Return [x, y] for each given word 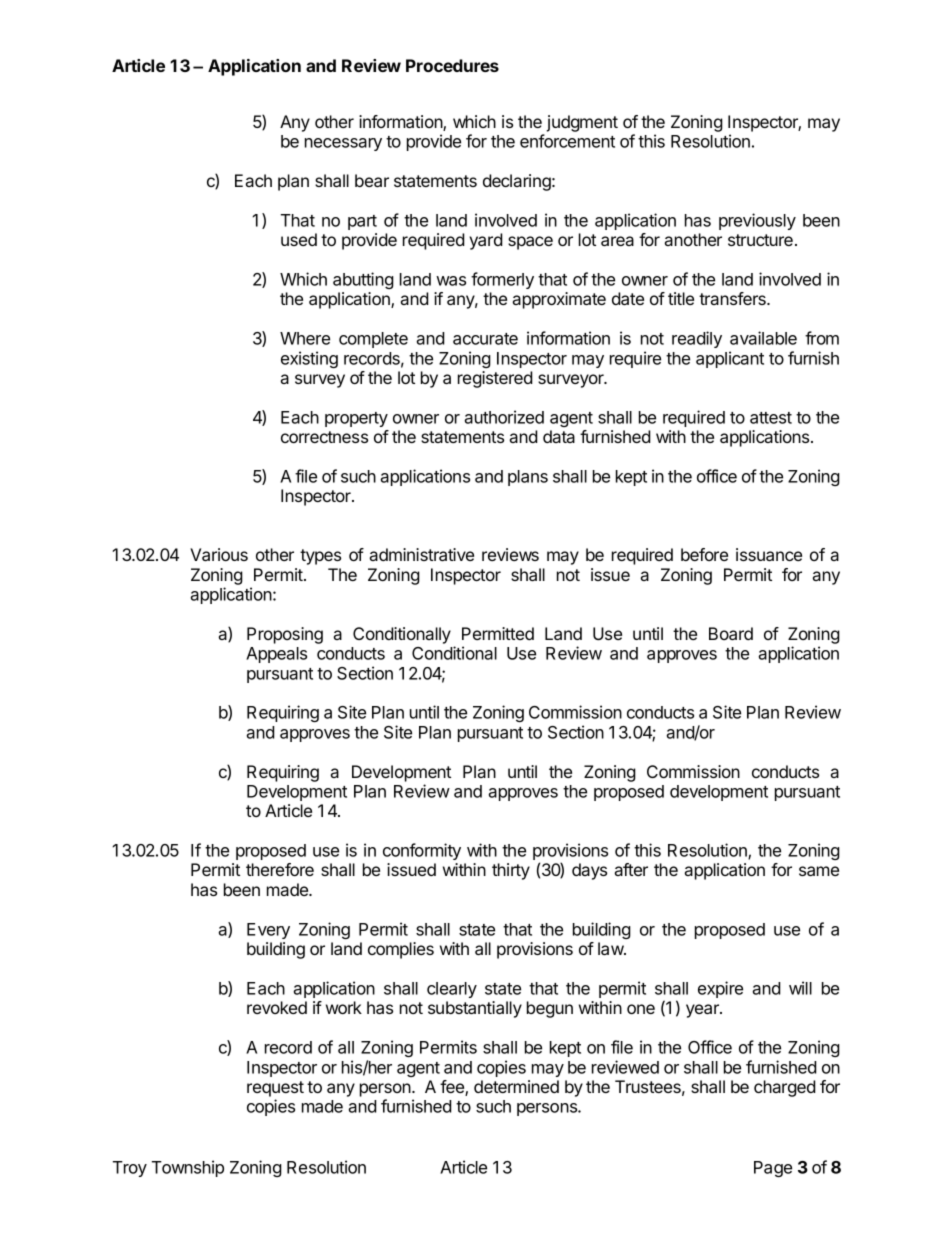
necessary [343, 144]
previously [757, 221]
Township [188, 1168]
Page [773, 1169]
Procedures [452, 65]
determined [516, 1086]
